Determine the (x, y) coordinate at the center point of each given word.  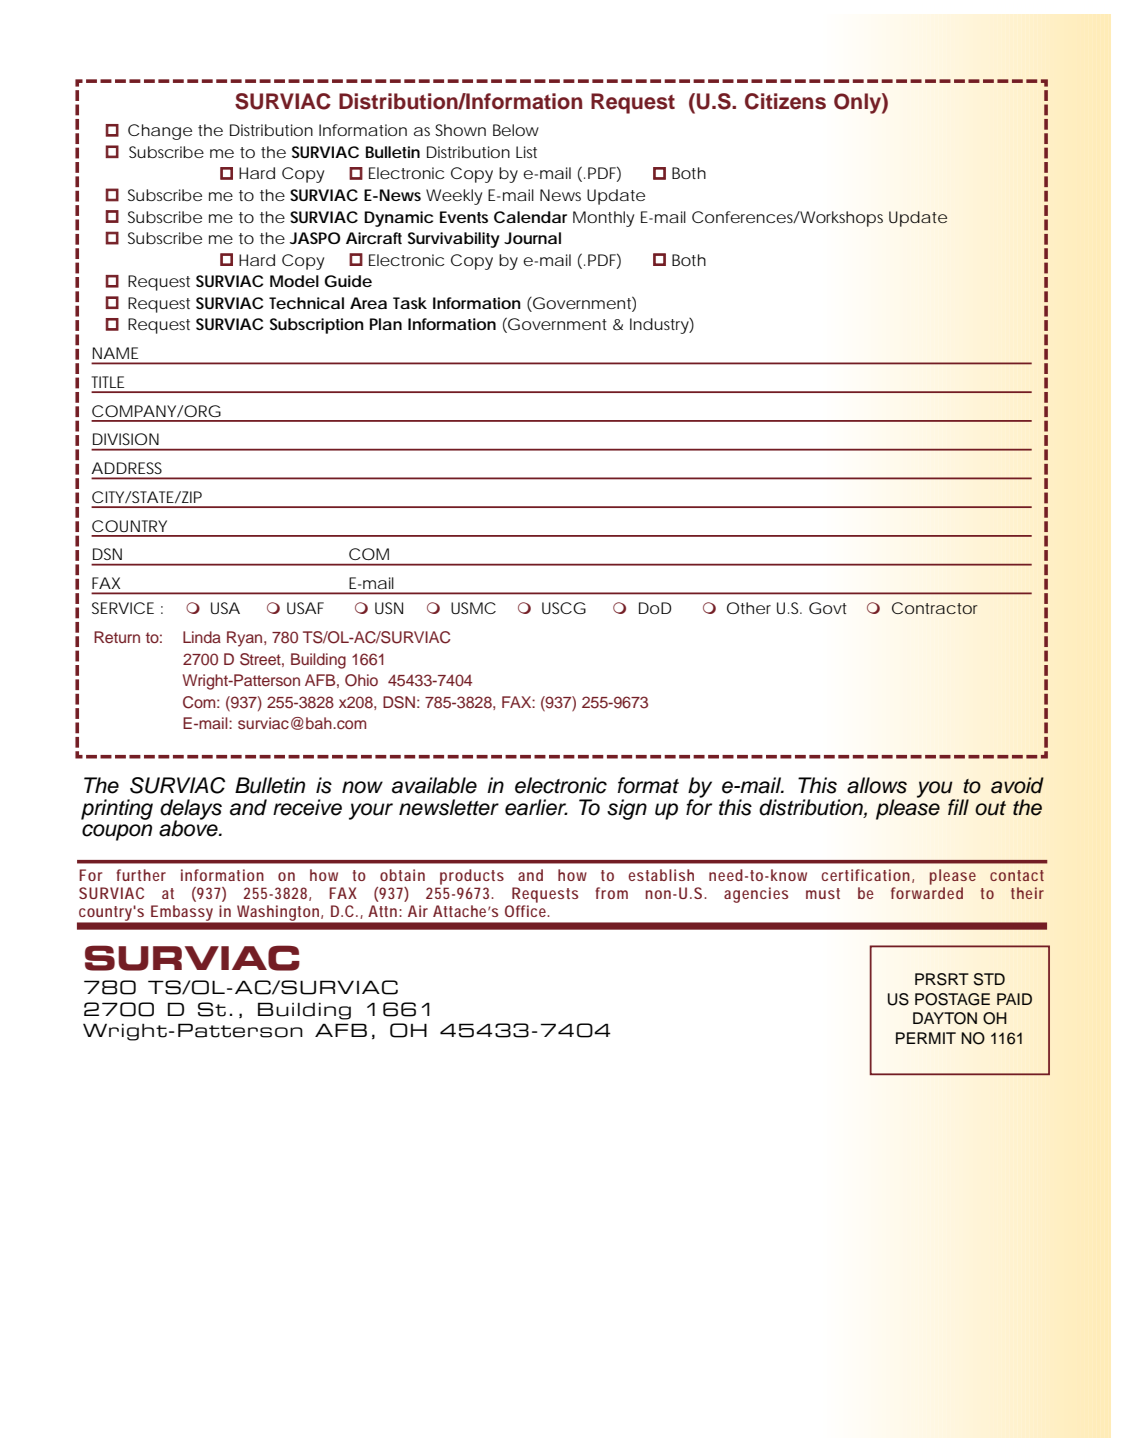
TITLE (107, 382)
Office (525, 911)
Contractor (935, 608)
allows (877, 785)
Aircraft (374, 238)
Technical (306, 303)
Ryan (246, 639)
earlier (536, 807)
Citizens (785, 101)
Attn (382, 911)
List (526, 152)
